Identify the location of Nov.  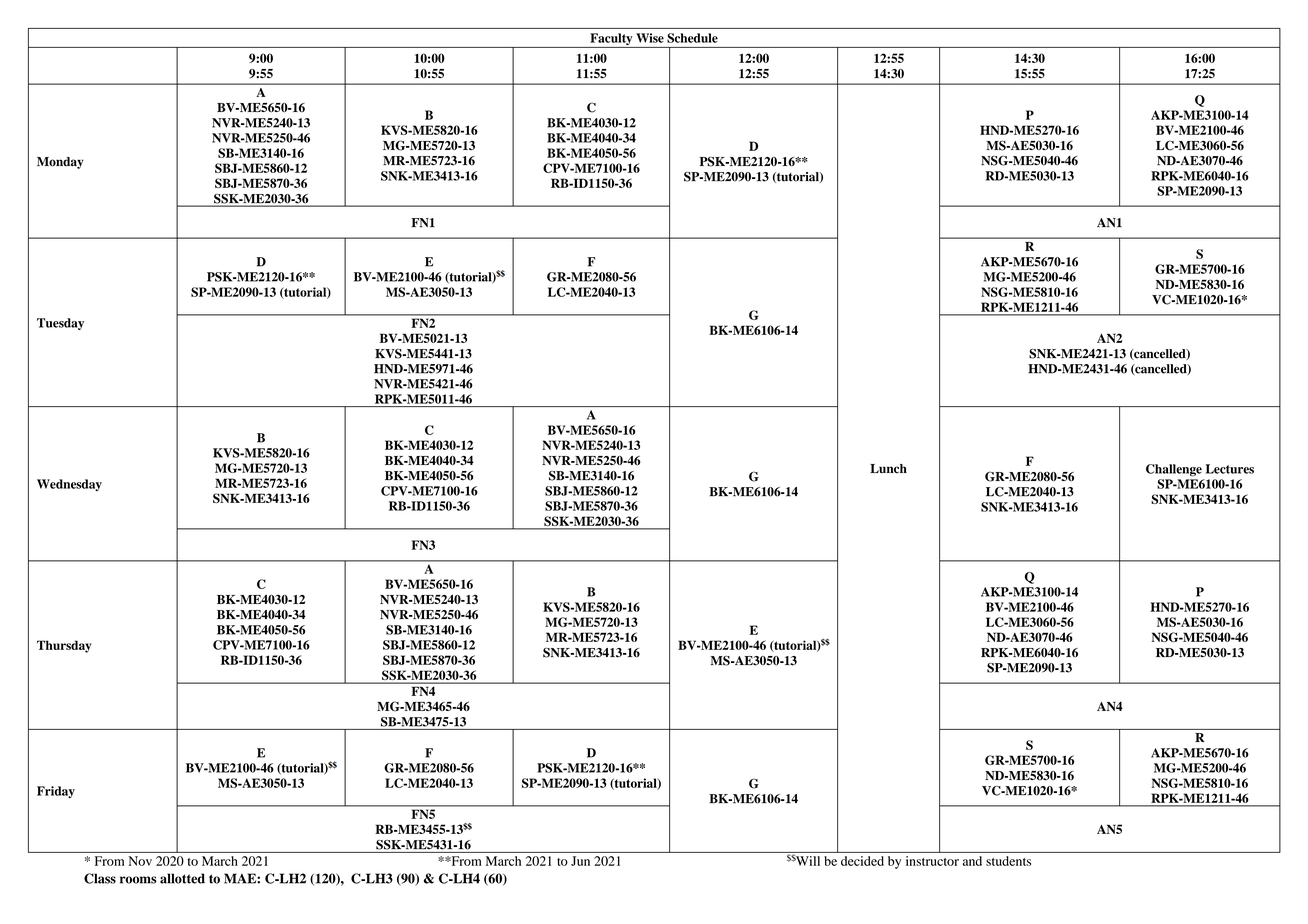
(140, 861).
